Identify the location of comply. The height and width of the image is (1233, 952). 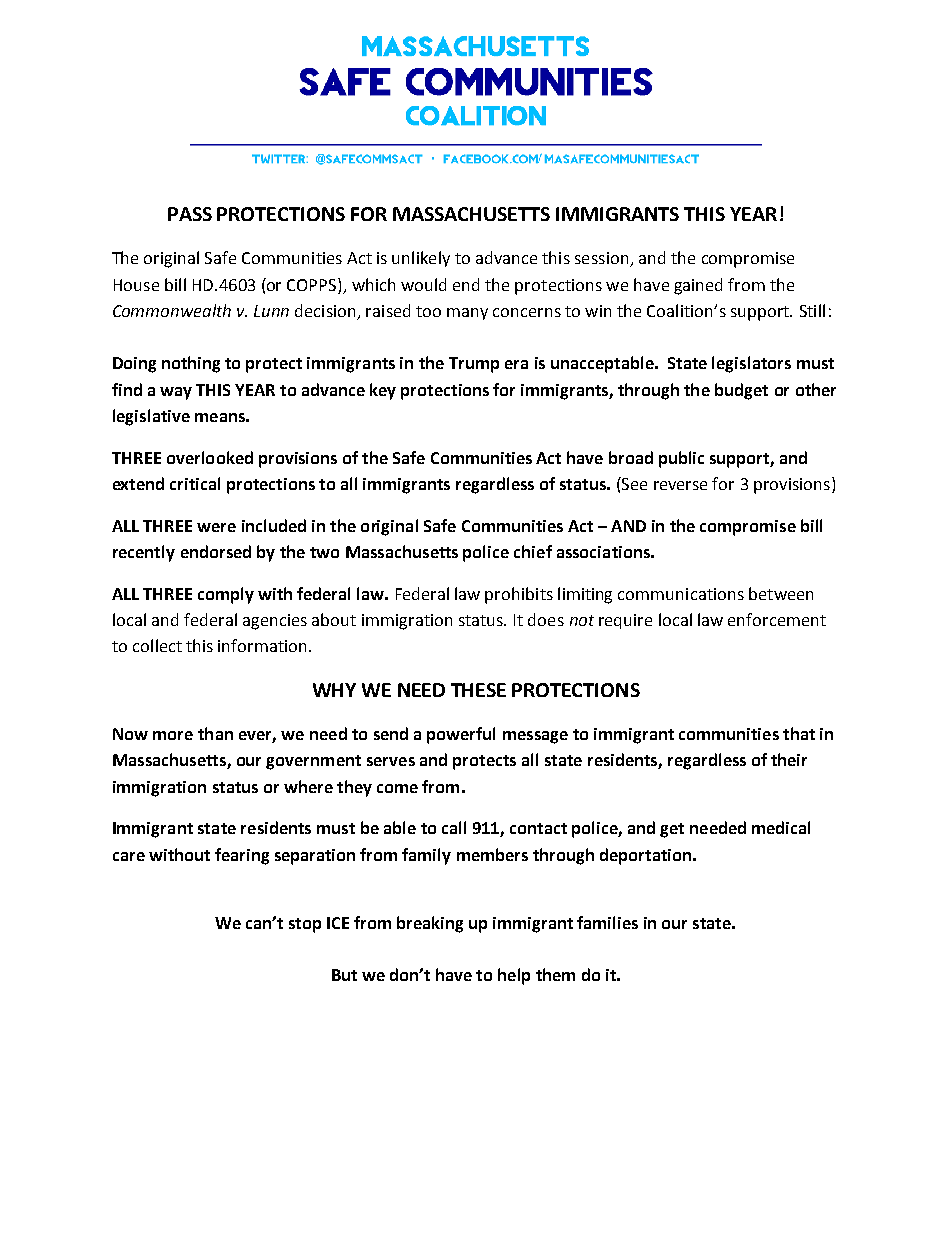
(226, 595).
